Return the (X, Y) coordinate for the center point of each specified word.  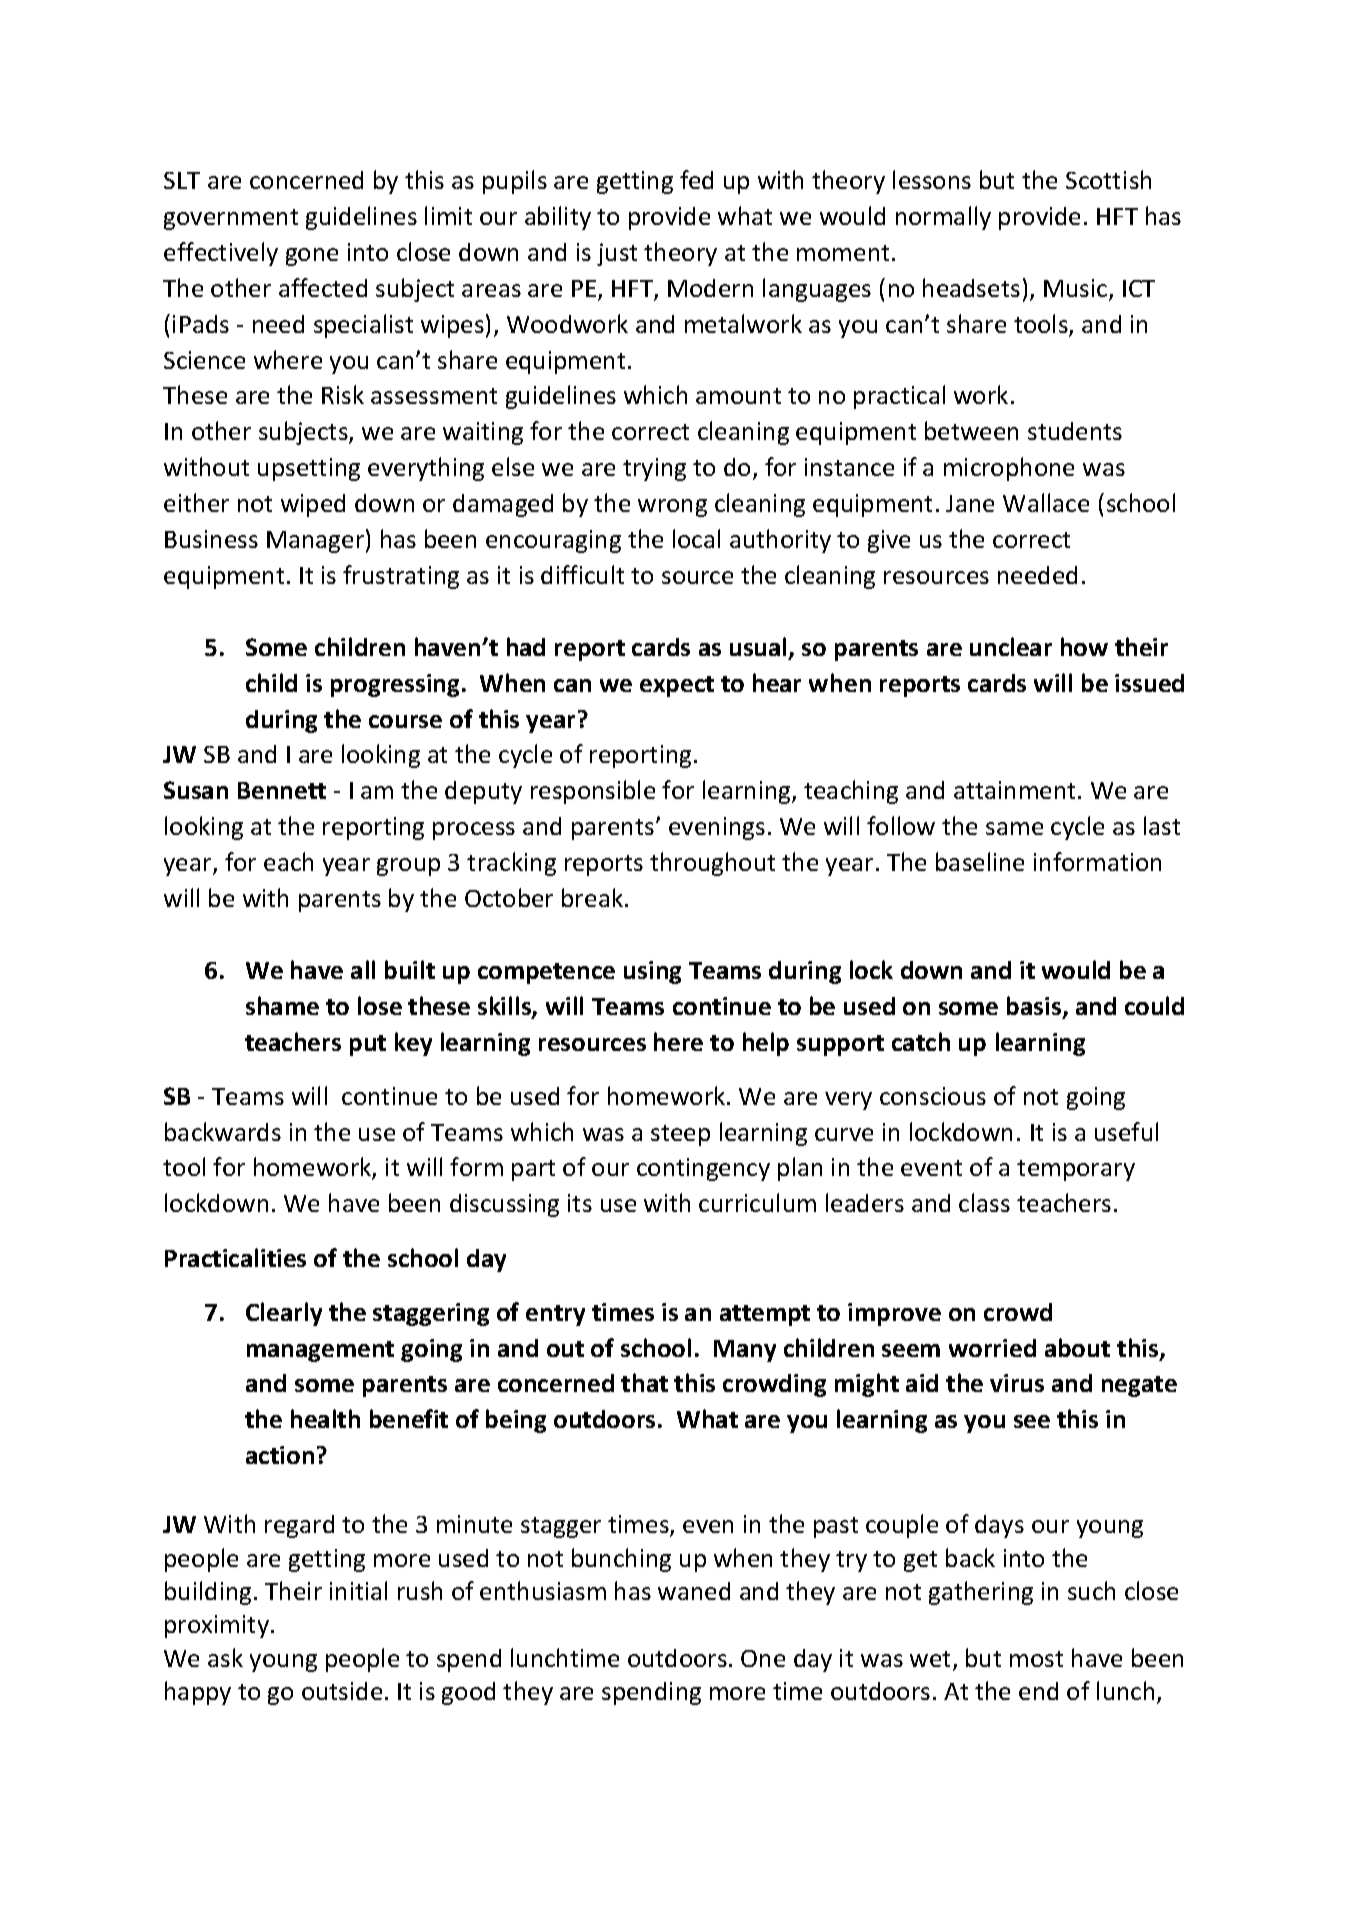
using (652, 972)
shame (282, 1005)
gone (312, 257)
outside (342, 1691)
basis (1035, 1007)
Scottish (1108, 179)
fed (696, 179)
